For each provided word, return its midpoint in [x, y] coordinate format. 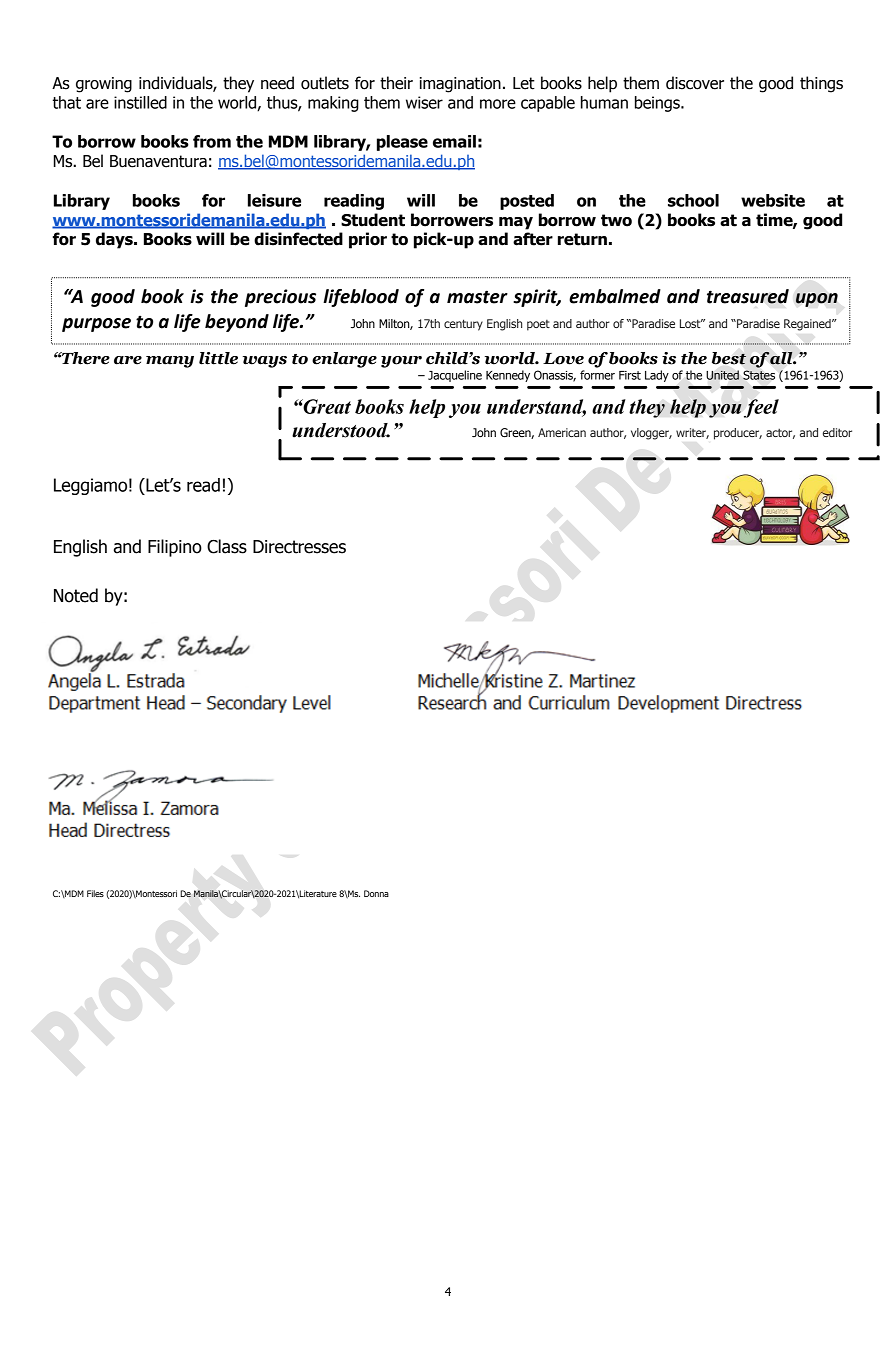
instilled [140, 102]
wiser [424, 102]
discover [695, 83]
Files [95, 893]
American [562, 432]
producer [738, 434]
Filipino [175, 548]
